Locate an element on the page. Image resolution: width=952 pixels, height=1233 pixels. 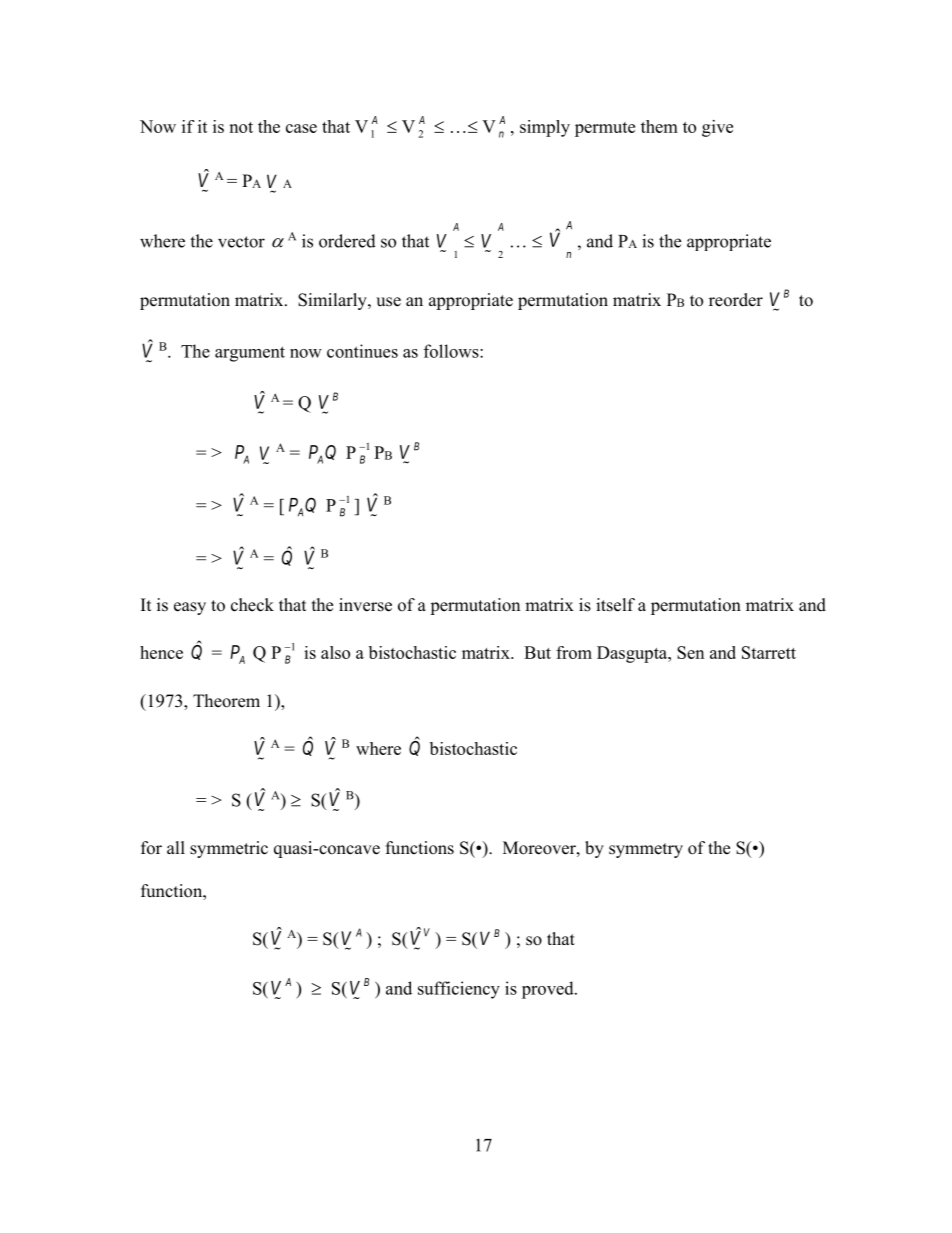
argument is located at coordinates (250, 354).
